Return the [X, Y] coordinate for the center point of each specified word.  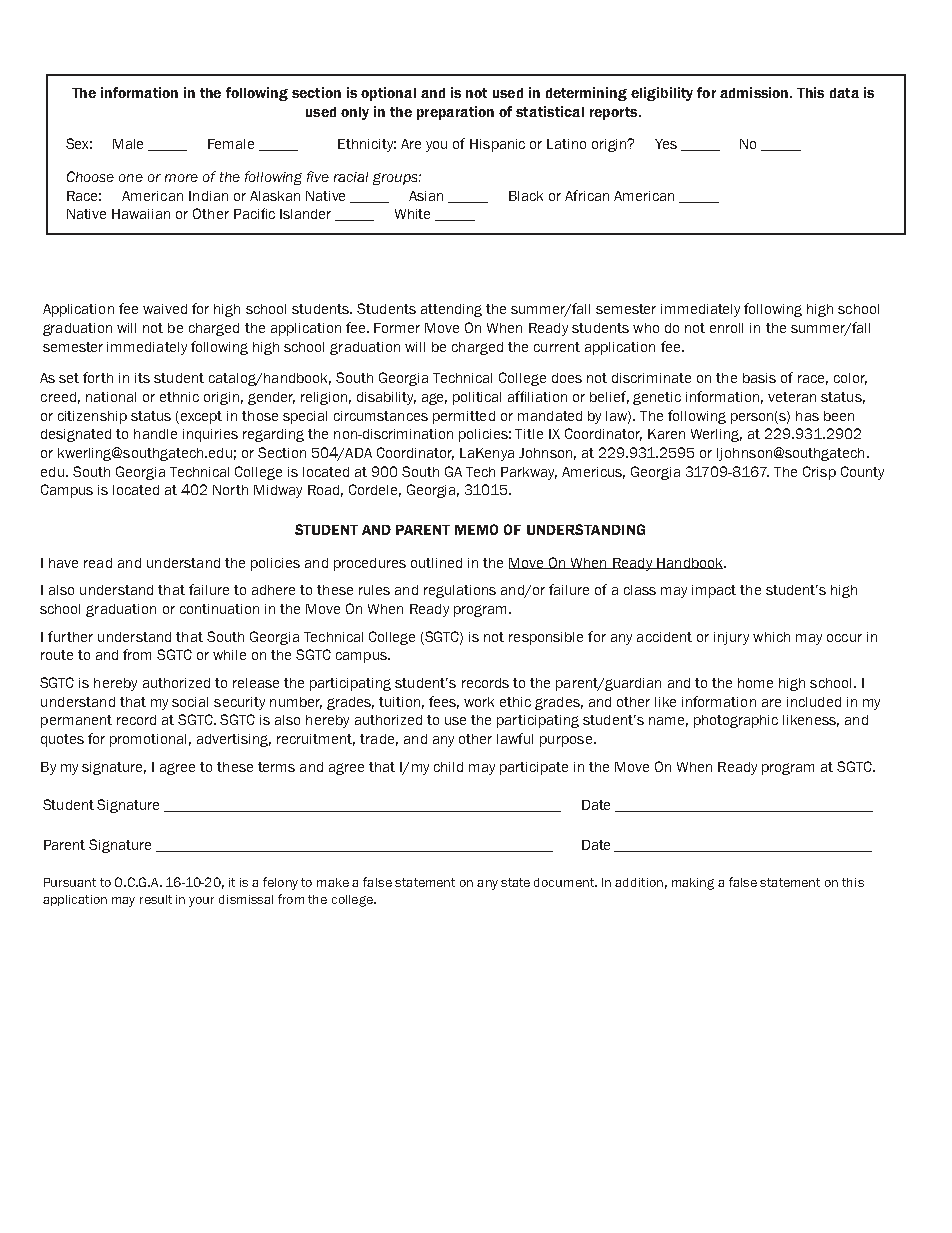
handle [155, 434]
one [131, 178]
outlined [436, 563]
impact [714, 591]
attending [451, 310]
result [156, 899]
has [807, 416]
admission [755, 92]
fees [444, 702]
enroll [726, 328]
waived [165, 309]
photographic [736, 721]
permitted [464, 417]
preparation [455, 113]
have [63, 563]
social [190, 702]
